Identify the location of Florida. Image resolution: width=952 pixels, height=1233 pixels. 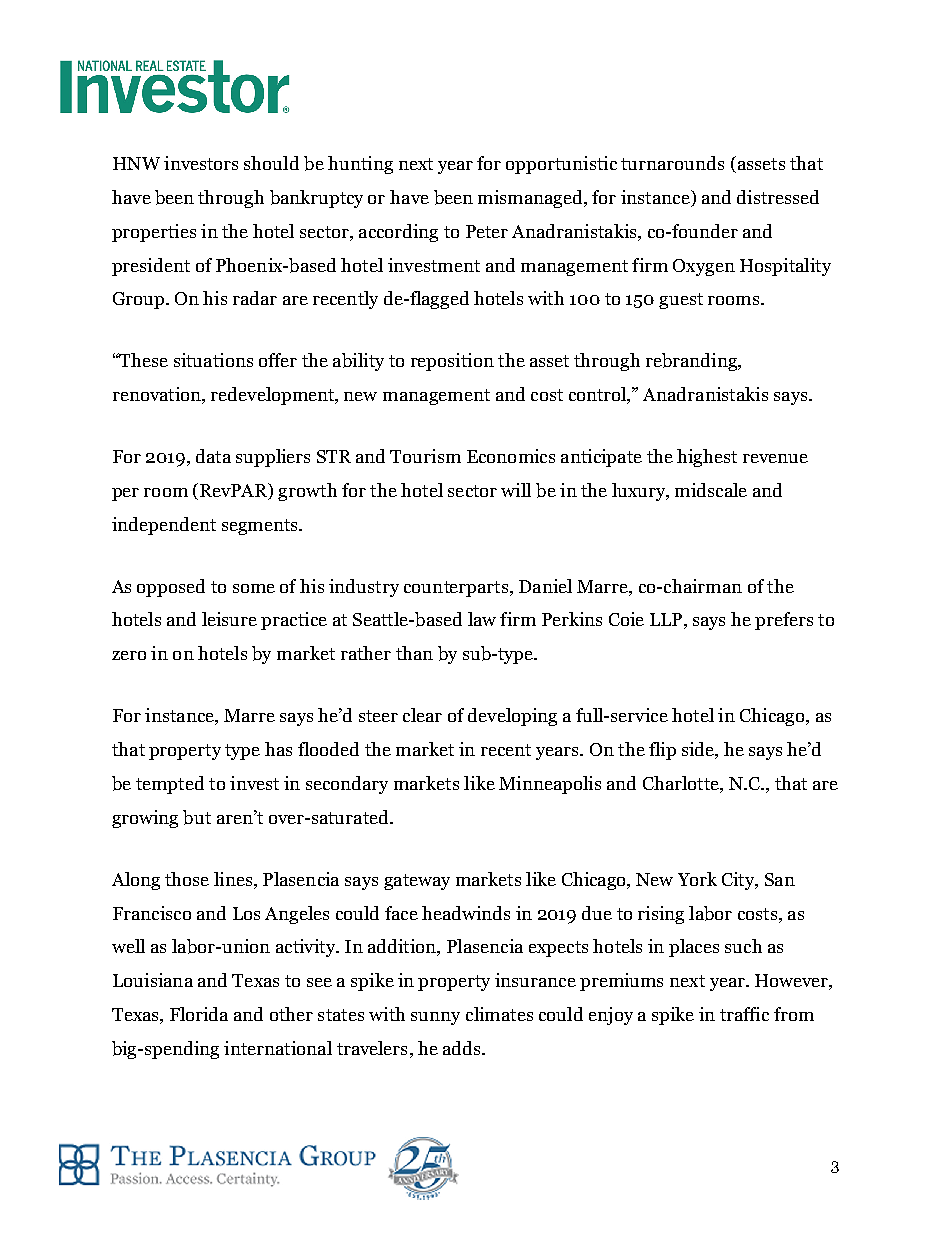
(199, 1014).
